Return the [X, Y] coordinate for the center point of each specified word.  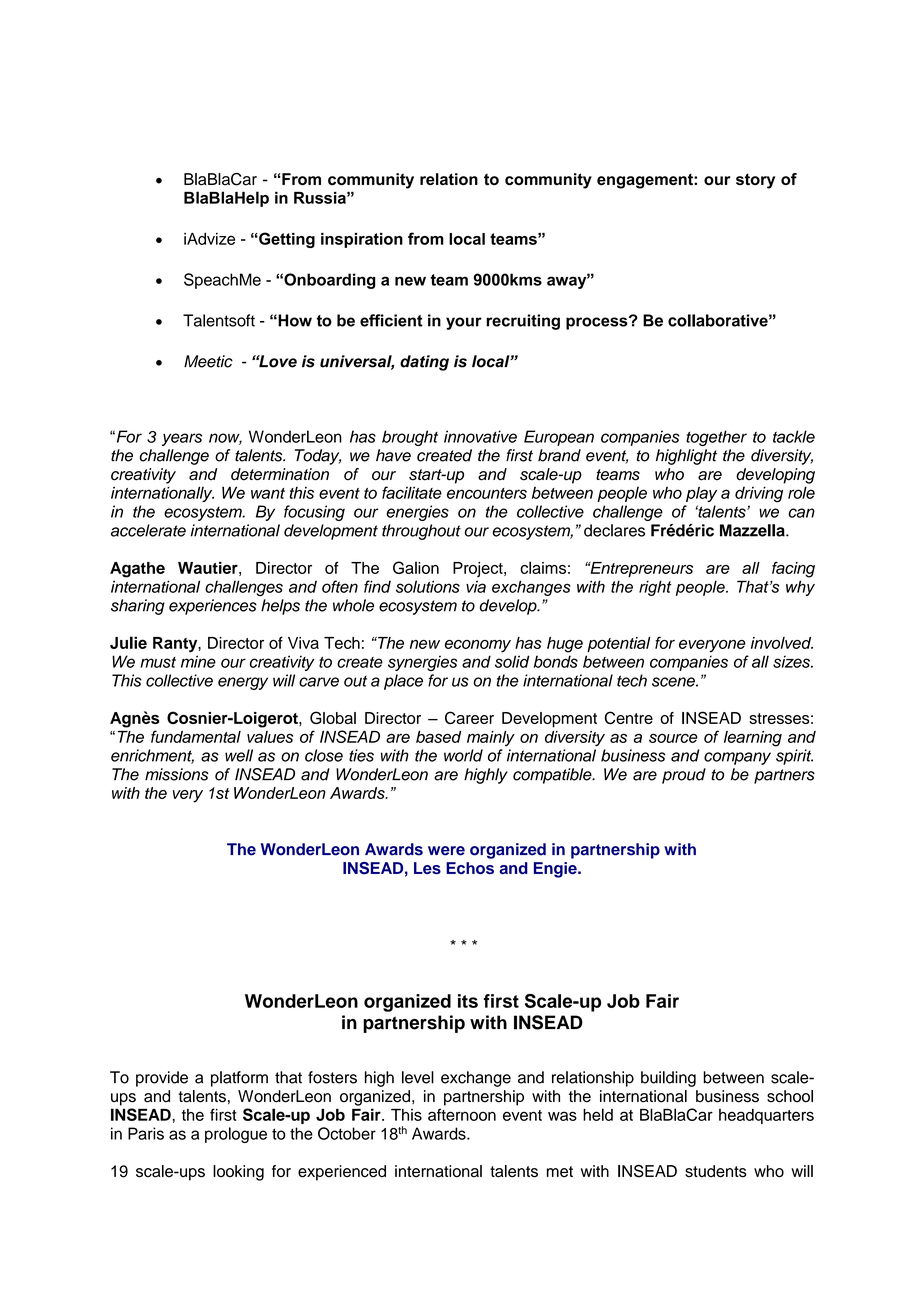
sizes [792, 661]
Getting [286, 240]
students [716, 1171]
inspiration [362, 240]
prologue [236, 1135]
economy [478, 646]
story [755, 181]
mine [198, 661]
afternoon [462, 1114]
